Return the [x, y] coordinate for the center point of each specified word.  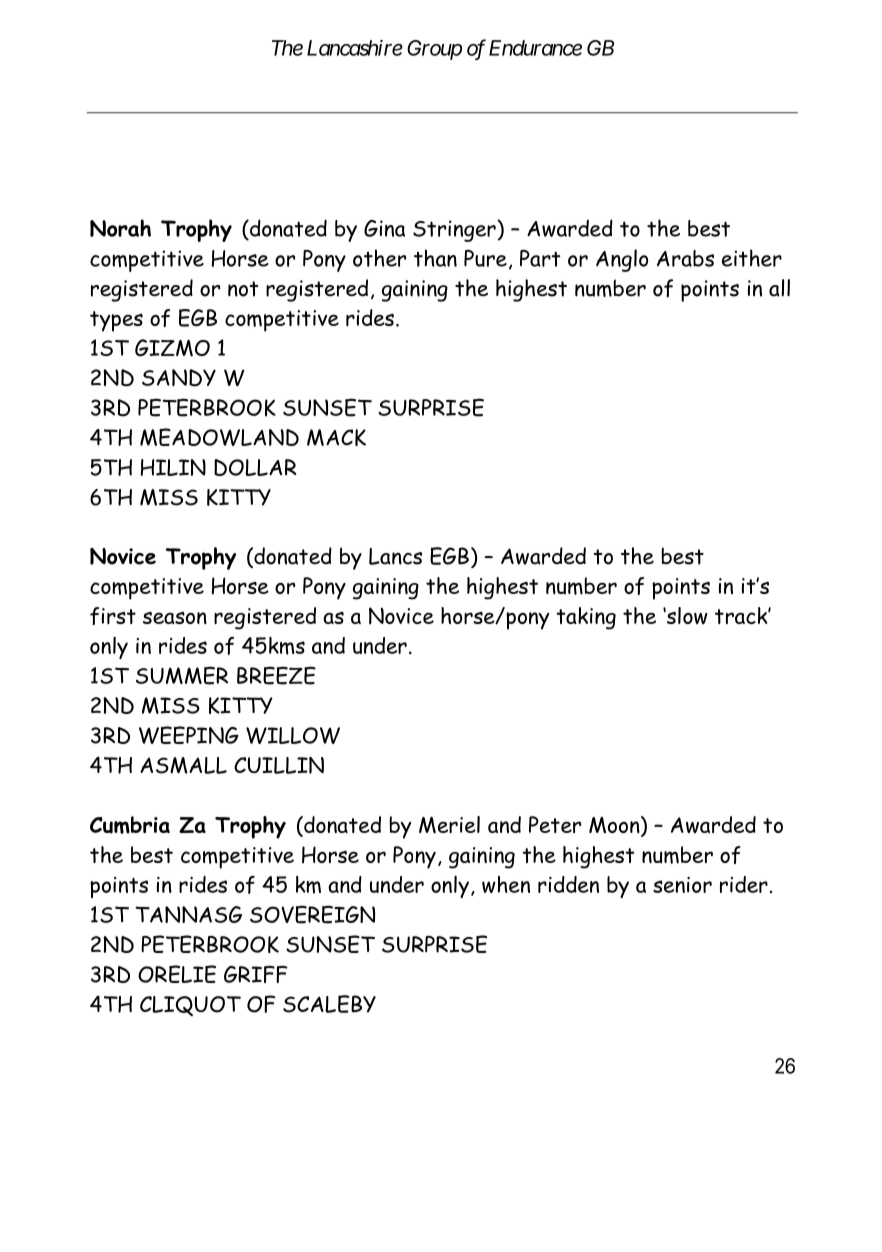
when [506, 884]
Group [434, 50]
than [435, 258]
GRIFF [256, 974]
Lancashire [355, 48]
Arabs [685, 258]
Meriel [449, 825]
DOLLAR [255, 467]
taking [586, 618]
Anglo [622, 260]
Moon [615, 826]
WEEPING [189, 735]
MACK [336, 437]
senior [682, 885]
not [243, 289]
